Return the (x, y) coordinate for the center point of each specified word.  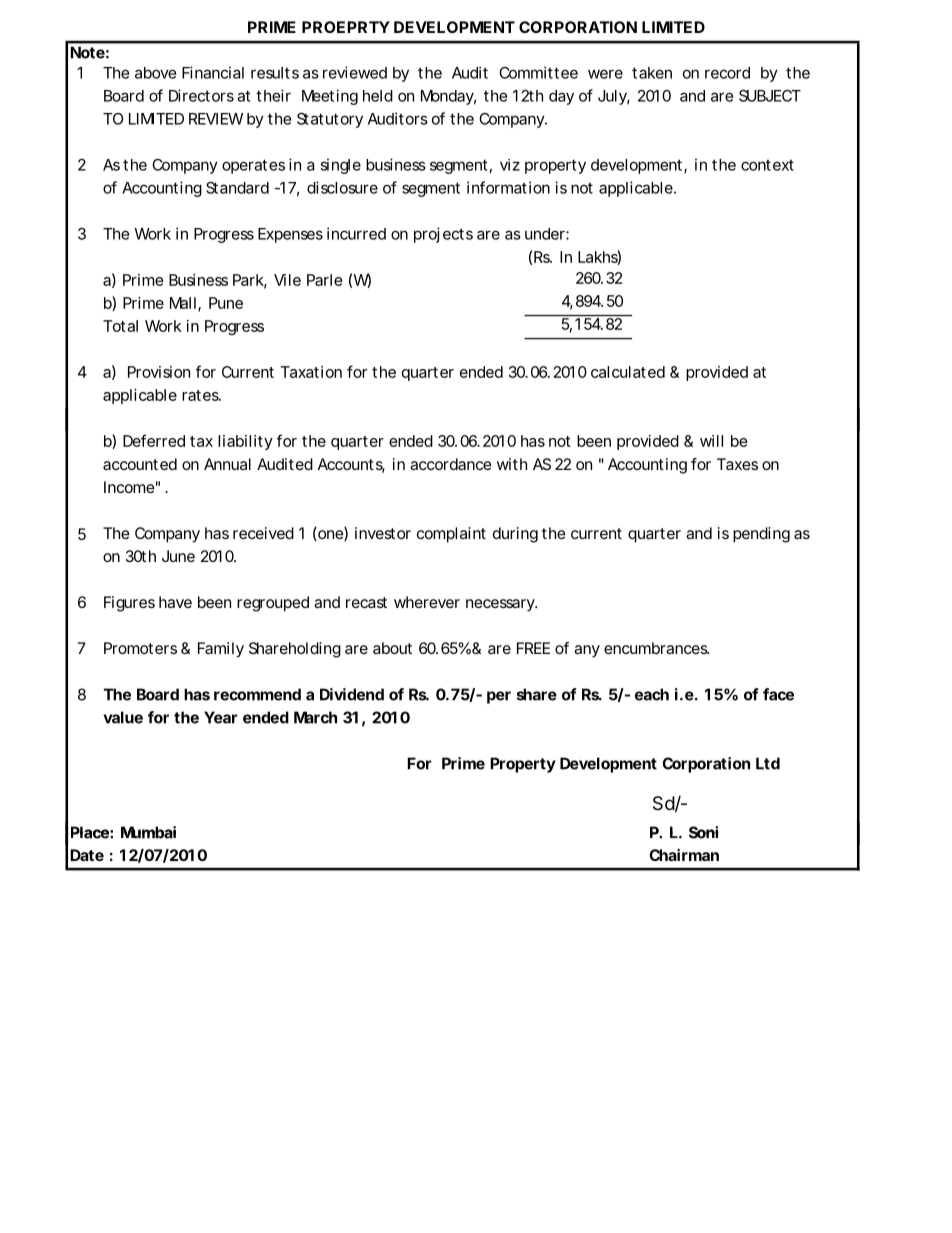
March (315, 717)
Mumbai (148, 832)
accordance (451, 464)
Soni (703, 832)
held (378, 96)
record (727, 73)
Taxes (737, 464)
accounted (140, 464)
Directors (201, 95)
